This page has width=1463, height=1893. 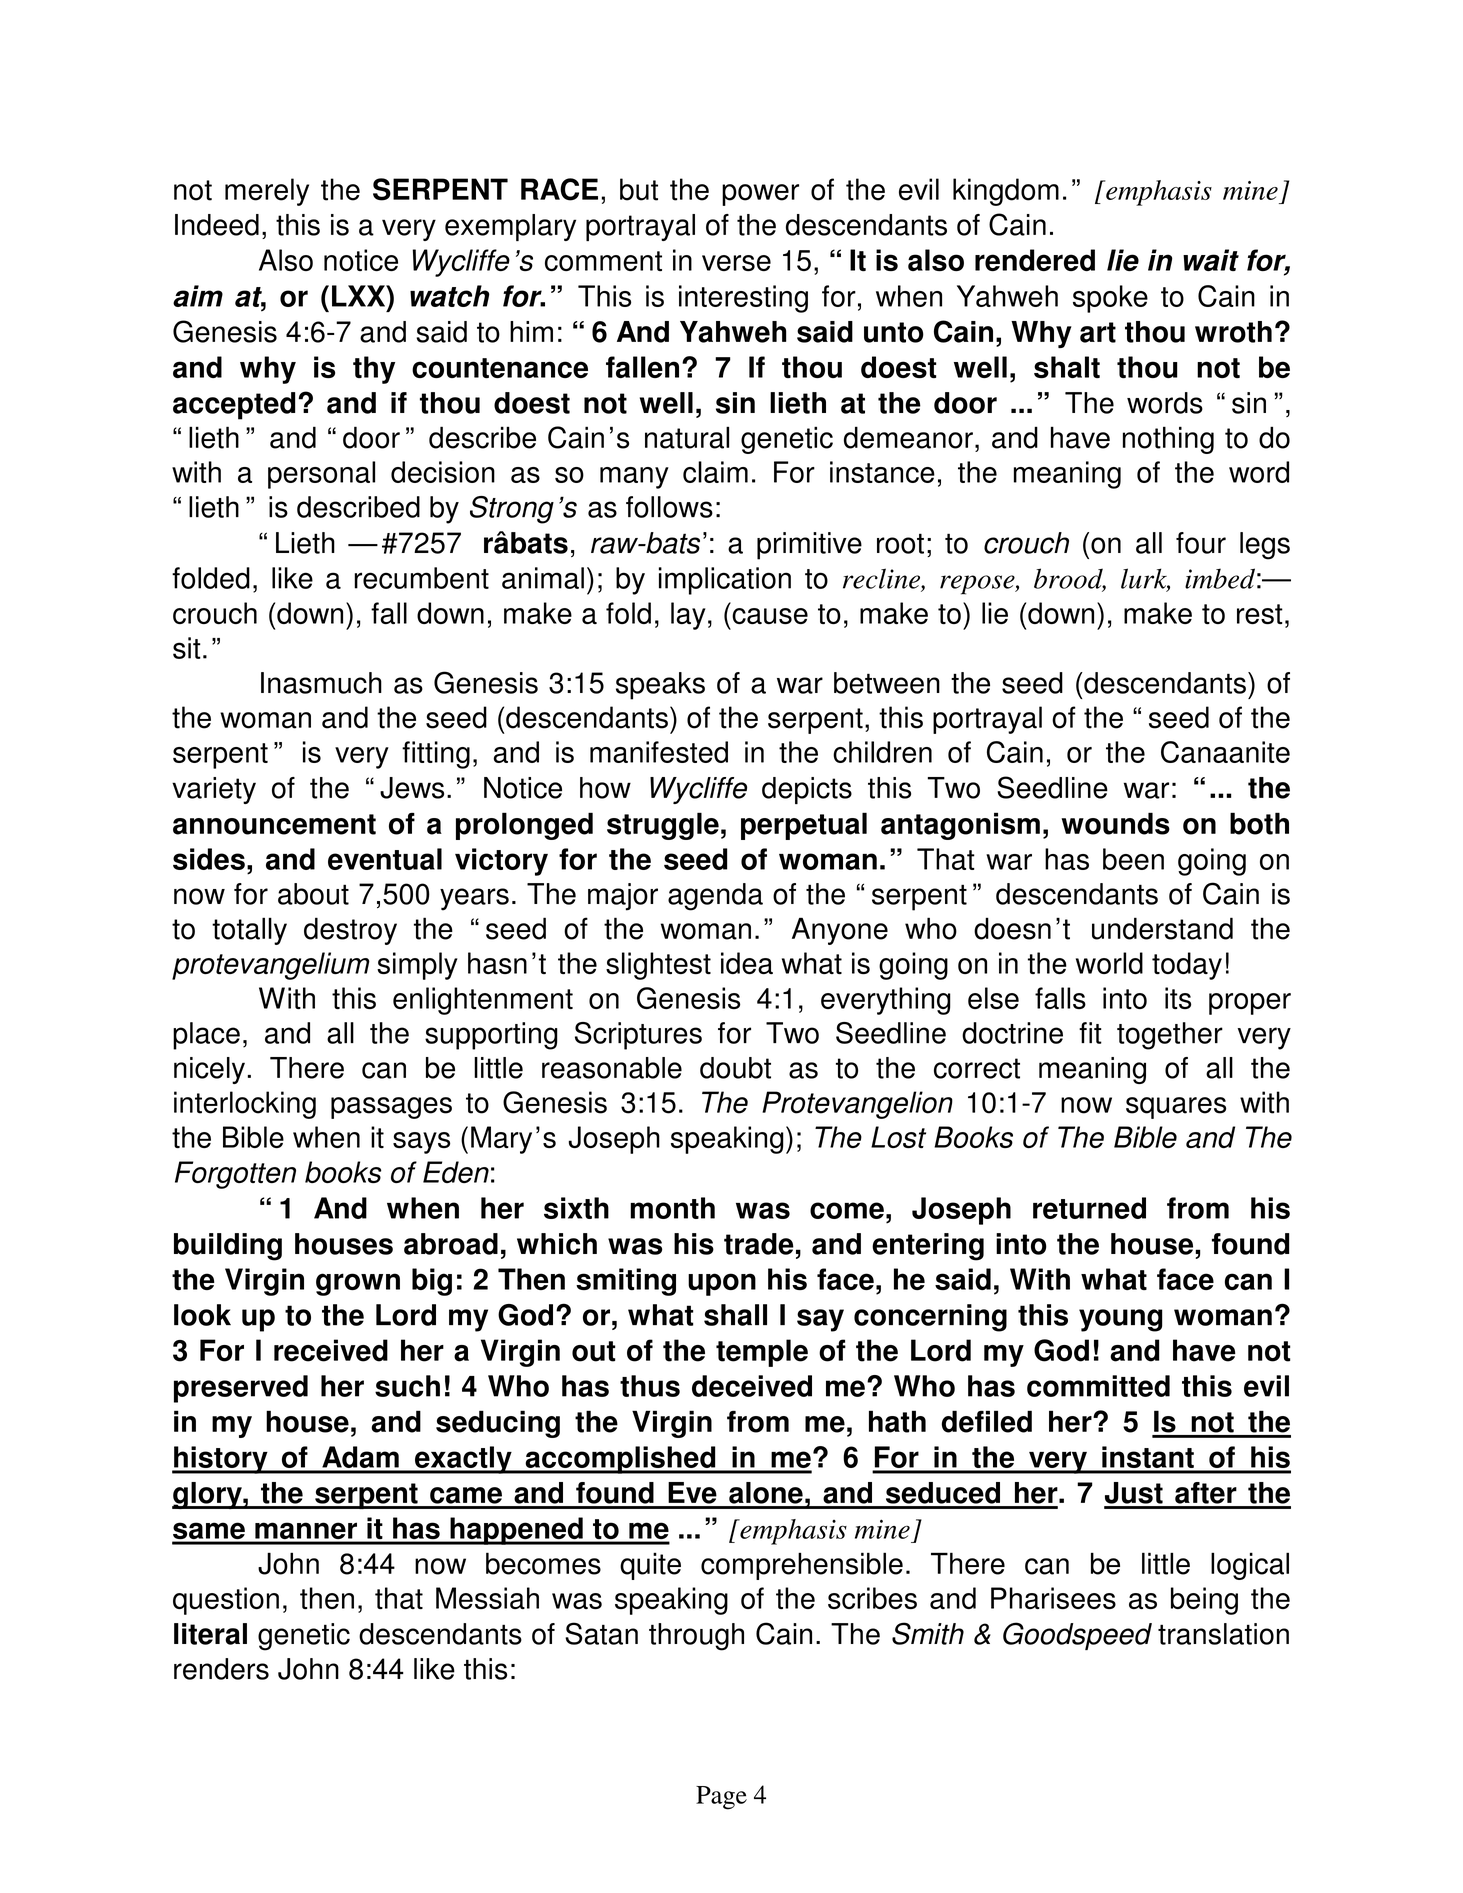 I want to click on trade, so click(x=759, y=1244).
